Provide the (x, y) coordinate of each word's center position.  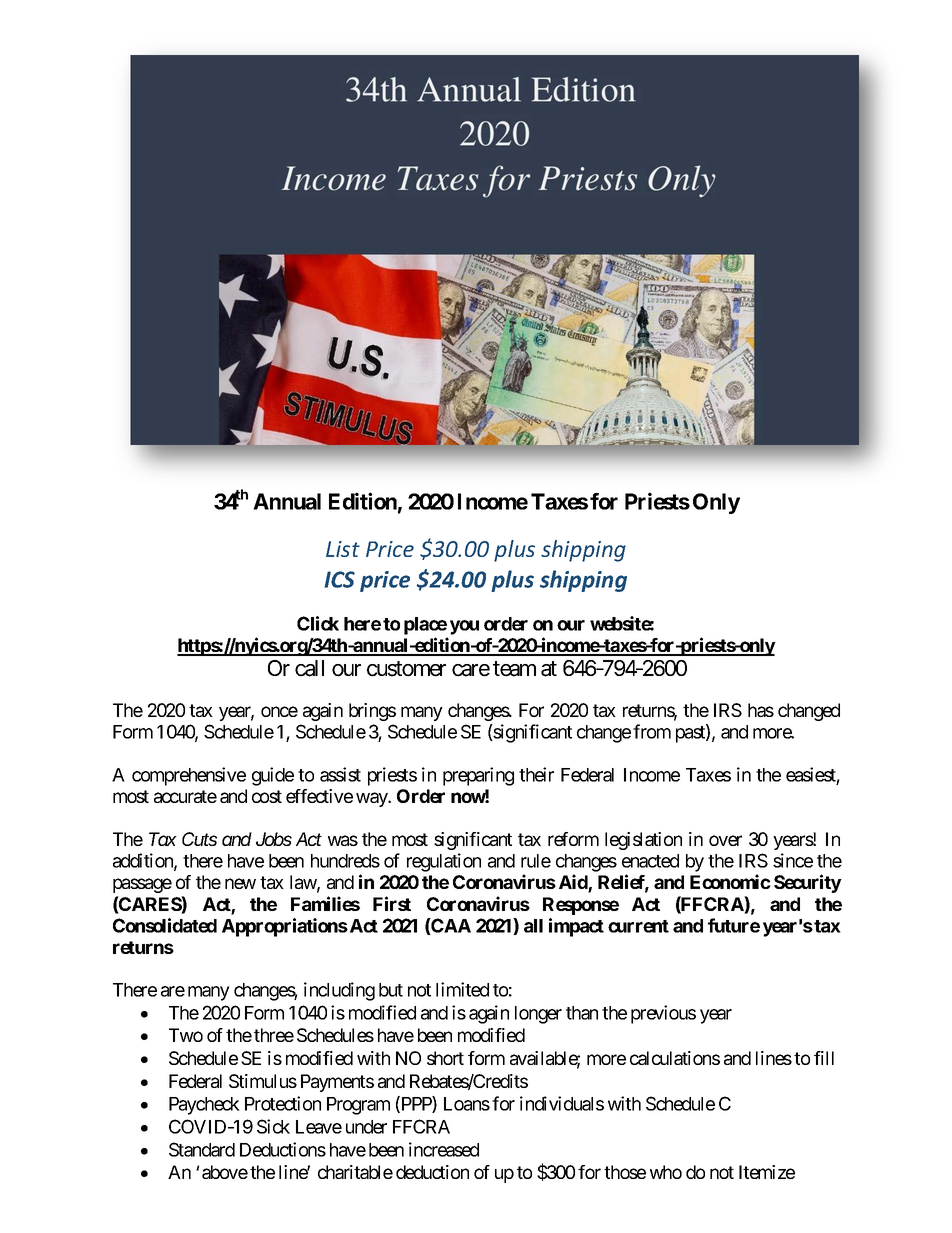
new (240, 883)
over (725, 840)
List (343, 549)
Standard (202, 1149)
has (761, 710)
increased (444, 1149)
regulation (444, 862)
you (464, 627)
